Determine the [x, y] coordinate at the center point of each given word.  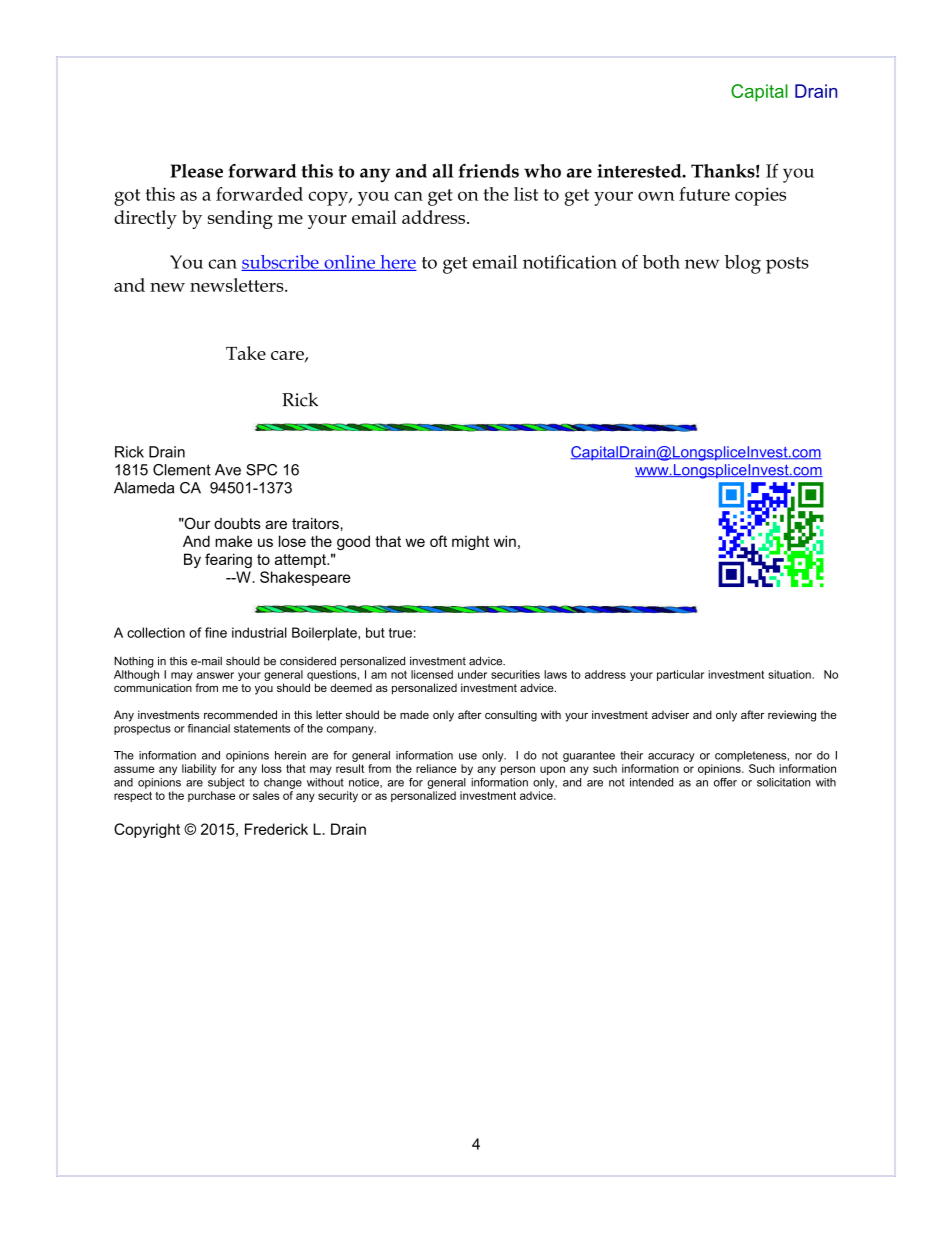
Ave [228, 470]
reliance [436, 768]
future [704, 194]
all [442, 171]
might [470, 542]
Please [197, 171]
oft [438, 541]
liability [199, 769]
